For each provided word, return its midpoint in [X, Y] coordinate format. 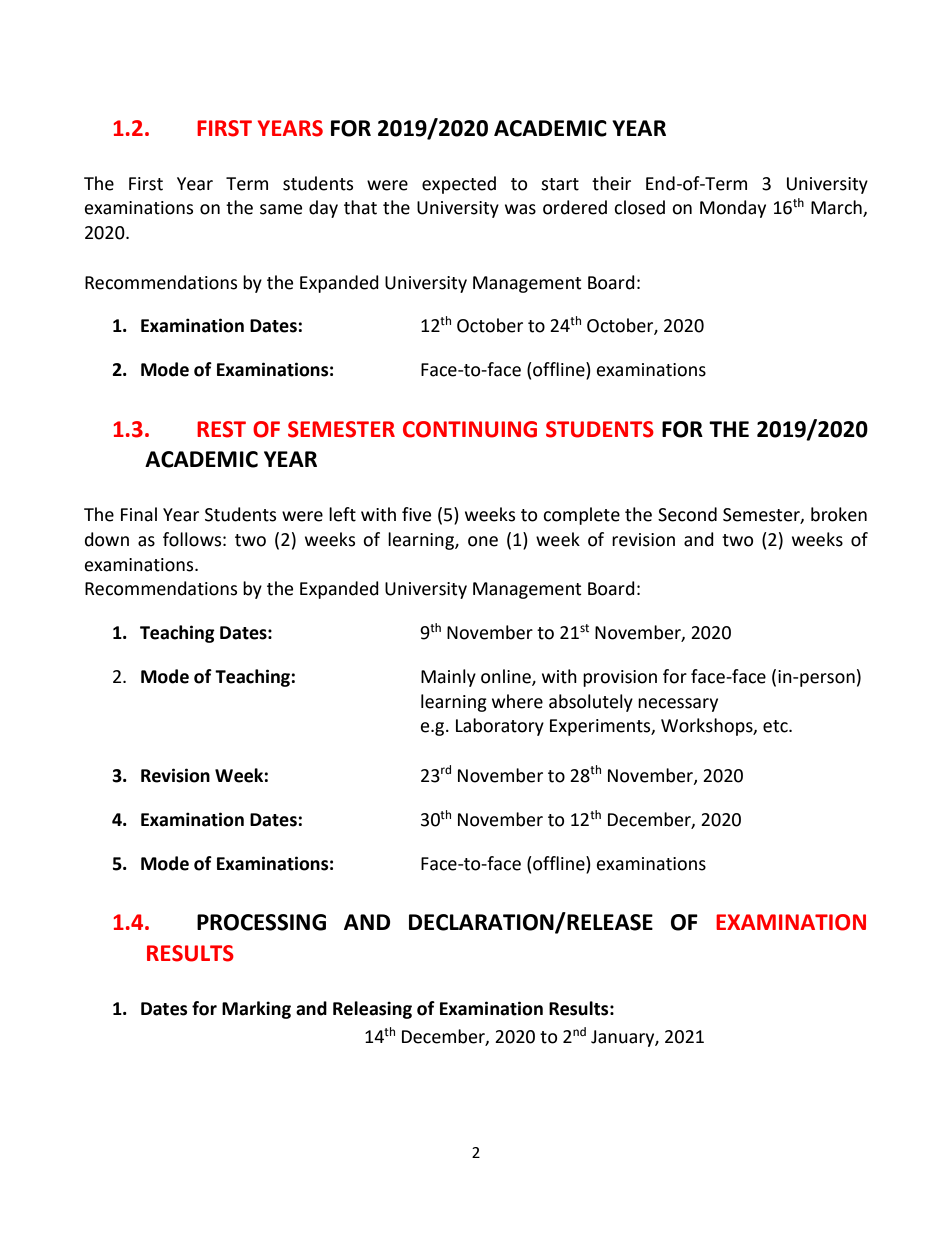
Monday [733, 209]
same [281, 209]
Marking [256, 1010]
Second [687, 514]
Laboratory [500, 727]
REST [221, 429]
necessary [678, 705]
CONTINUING [470, 429]
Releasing [372, 1010]
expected [459, 185]
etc [776, 726]
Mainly [448, 678]
